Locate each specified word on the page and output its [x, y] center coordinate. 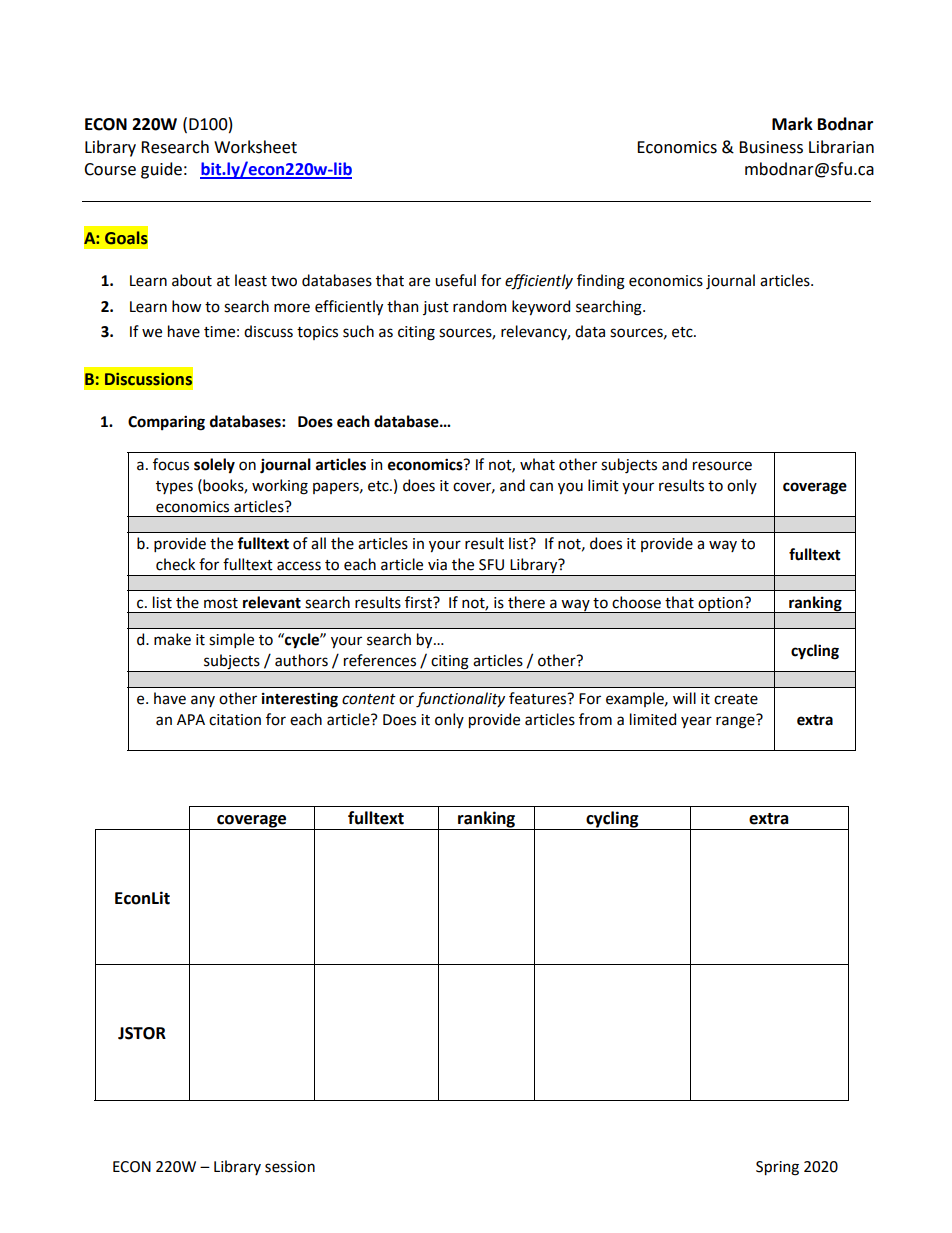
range [736, 721]
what [537, 464]
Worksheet [255, 147]
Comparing [166, 423]
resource [722, 466]
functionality [460, 700]
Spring [777, 1168]
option [720, 605]
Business [771, 147]
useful [455, 280]
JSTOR [142, 1033]
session [290, 1167]
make [172, 639]
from [595, 719]
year [696, 722]
